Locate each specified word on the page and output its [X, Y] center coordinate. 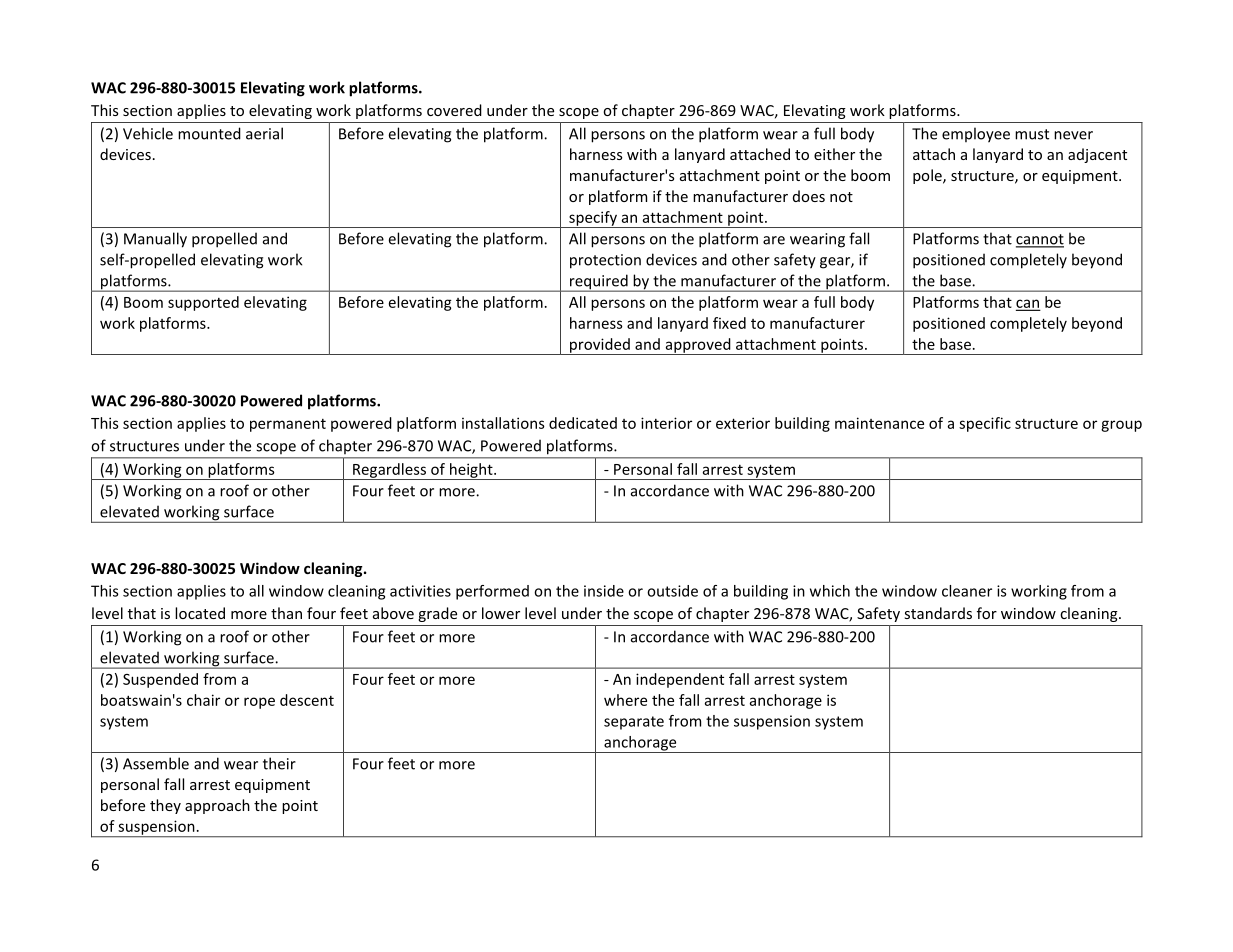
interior [666, 423]
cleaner [967, 591]
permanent [288, 425]
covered [454, 110]
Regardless [389, 471]
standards [938, 613]
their [279, 763]
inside [604, 591]
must [1032, 134]
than [286, 613]
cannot [1040, 240]
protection [605, 261]
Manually [155, 240]
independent [680, 680]
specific [985, 424]
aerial [264, 133]
